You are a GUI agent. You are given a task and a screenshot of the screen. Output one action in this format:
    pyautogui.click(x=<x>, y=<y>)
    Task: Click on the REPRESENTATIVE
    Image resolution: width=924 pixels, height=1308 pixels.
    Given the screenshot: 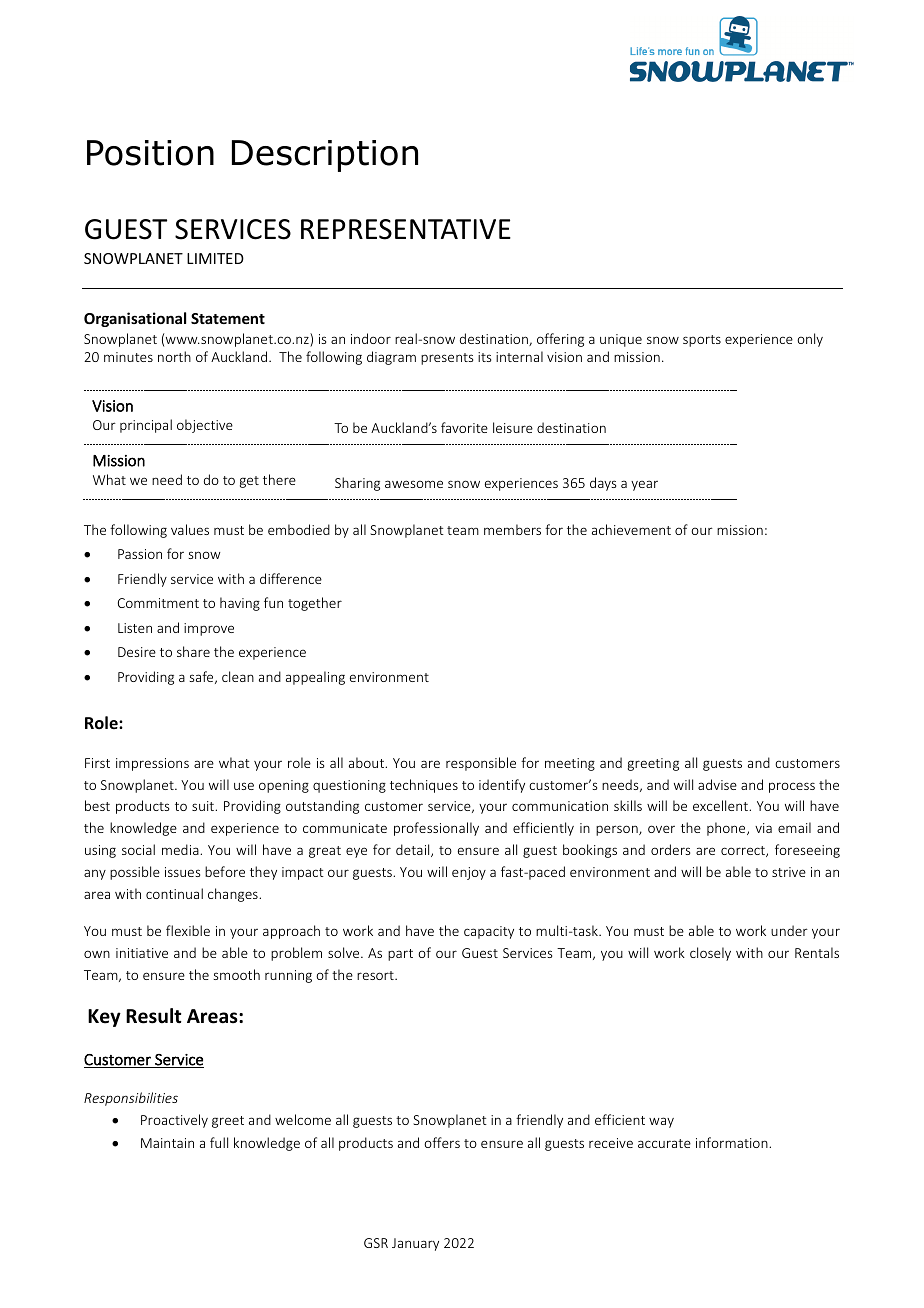 What is the action you would take?
    pyautogui.click(x=406, y=229)
